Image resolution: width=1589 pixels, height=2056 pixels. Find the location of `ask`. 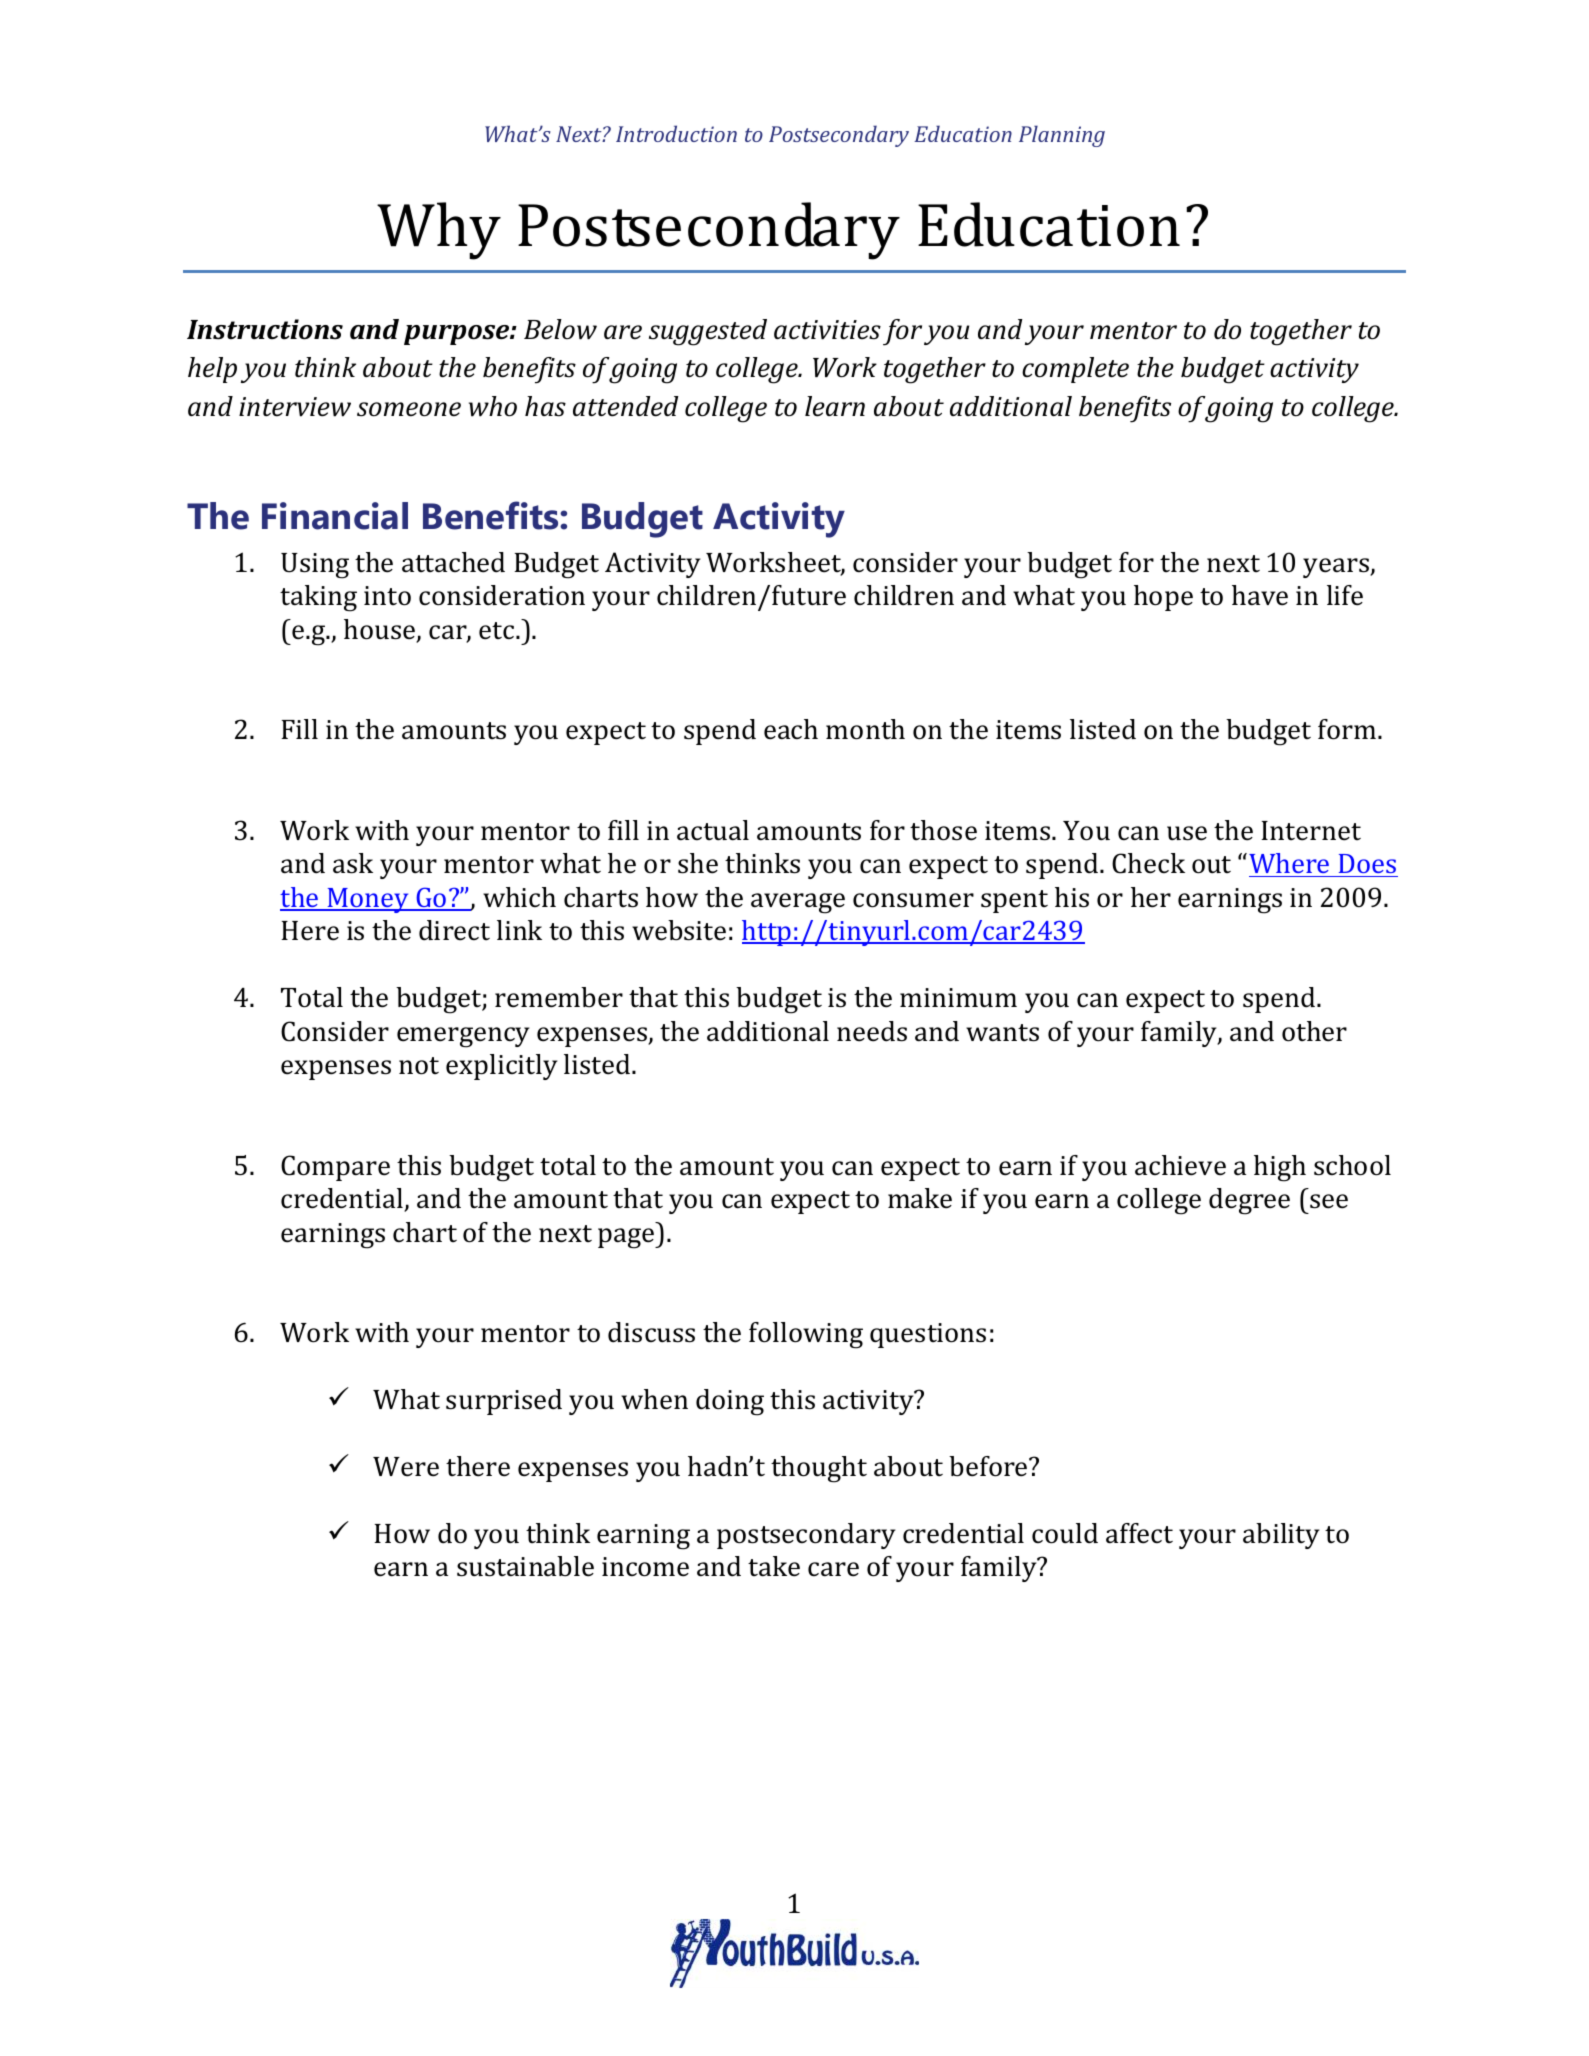

ask is located at coordinates (353, 863).
